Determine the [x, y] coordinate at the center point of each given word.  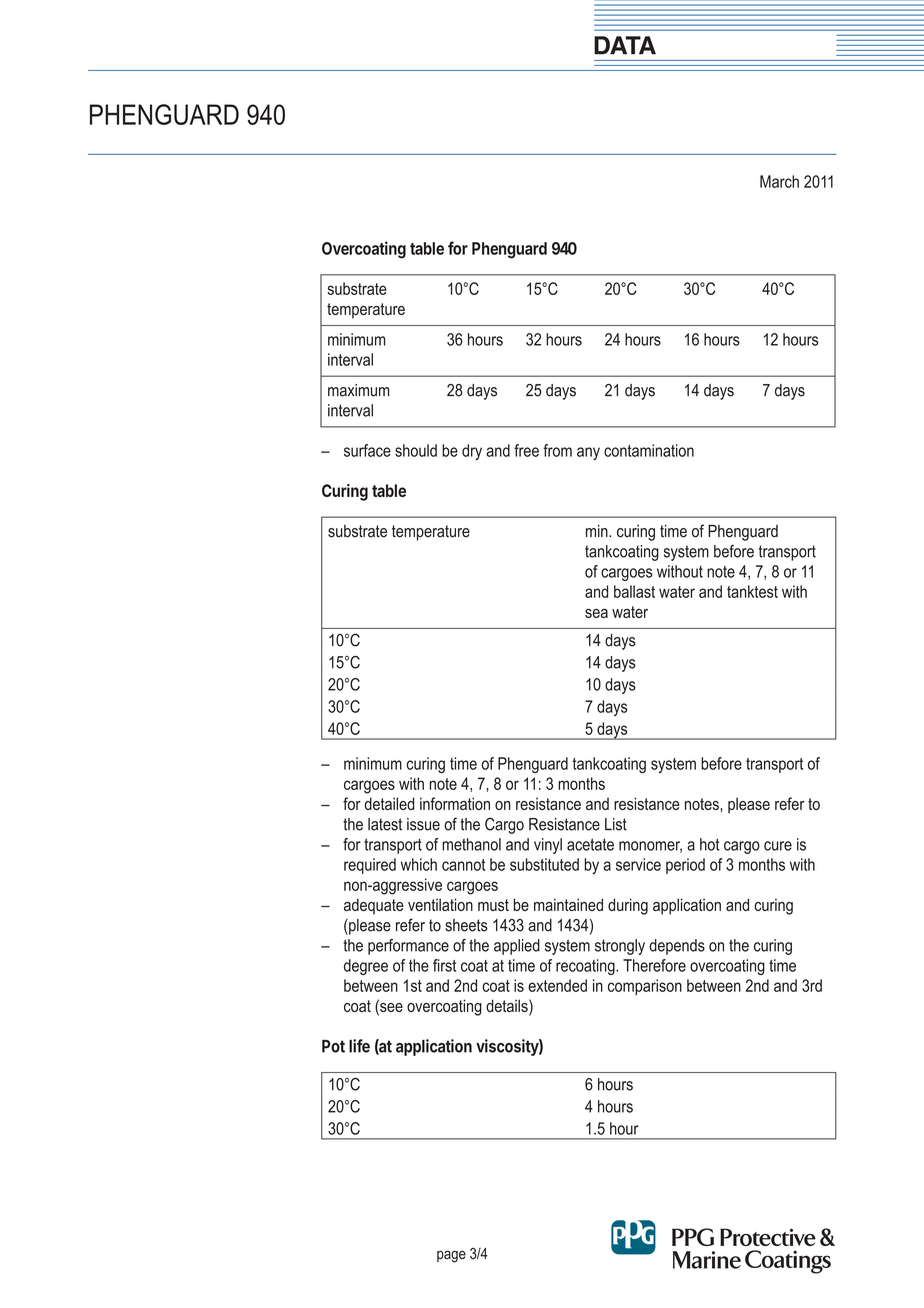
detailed [389, 803]
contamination [649, 450]
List [616, 824]
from [557, 450]
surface [367, 450]
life [359, 1046]
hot [710, 844]
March [779, 181]
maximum [358, 390]
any [588, 453]
